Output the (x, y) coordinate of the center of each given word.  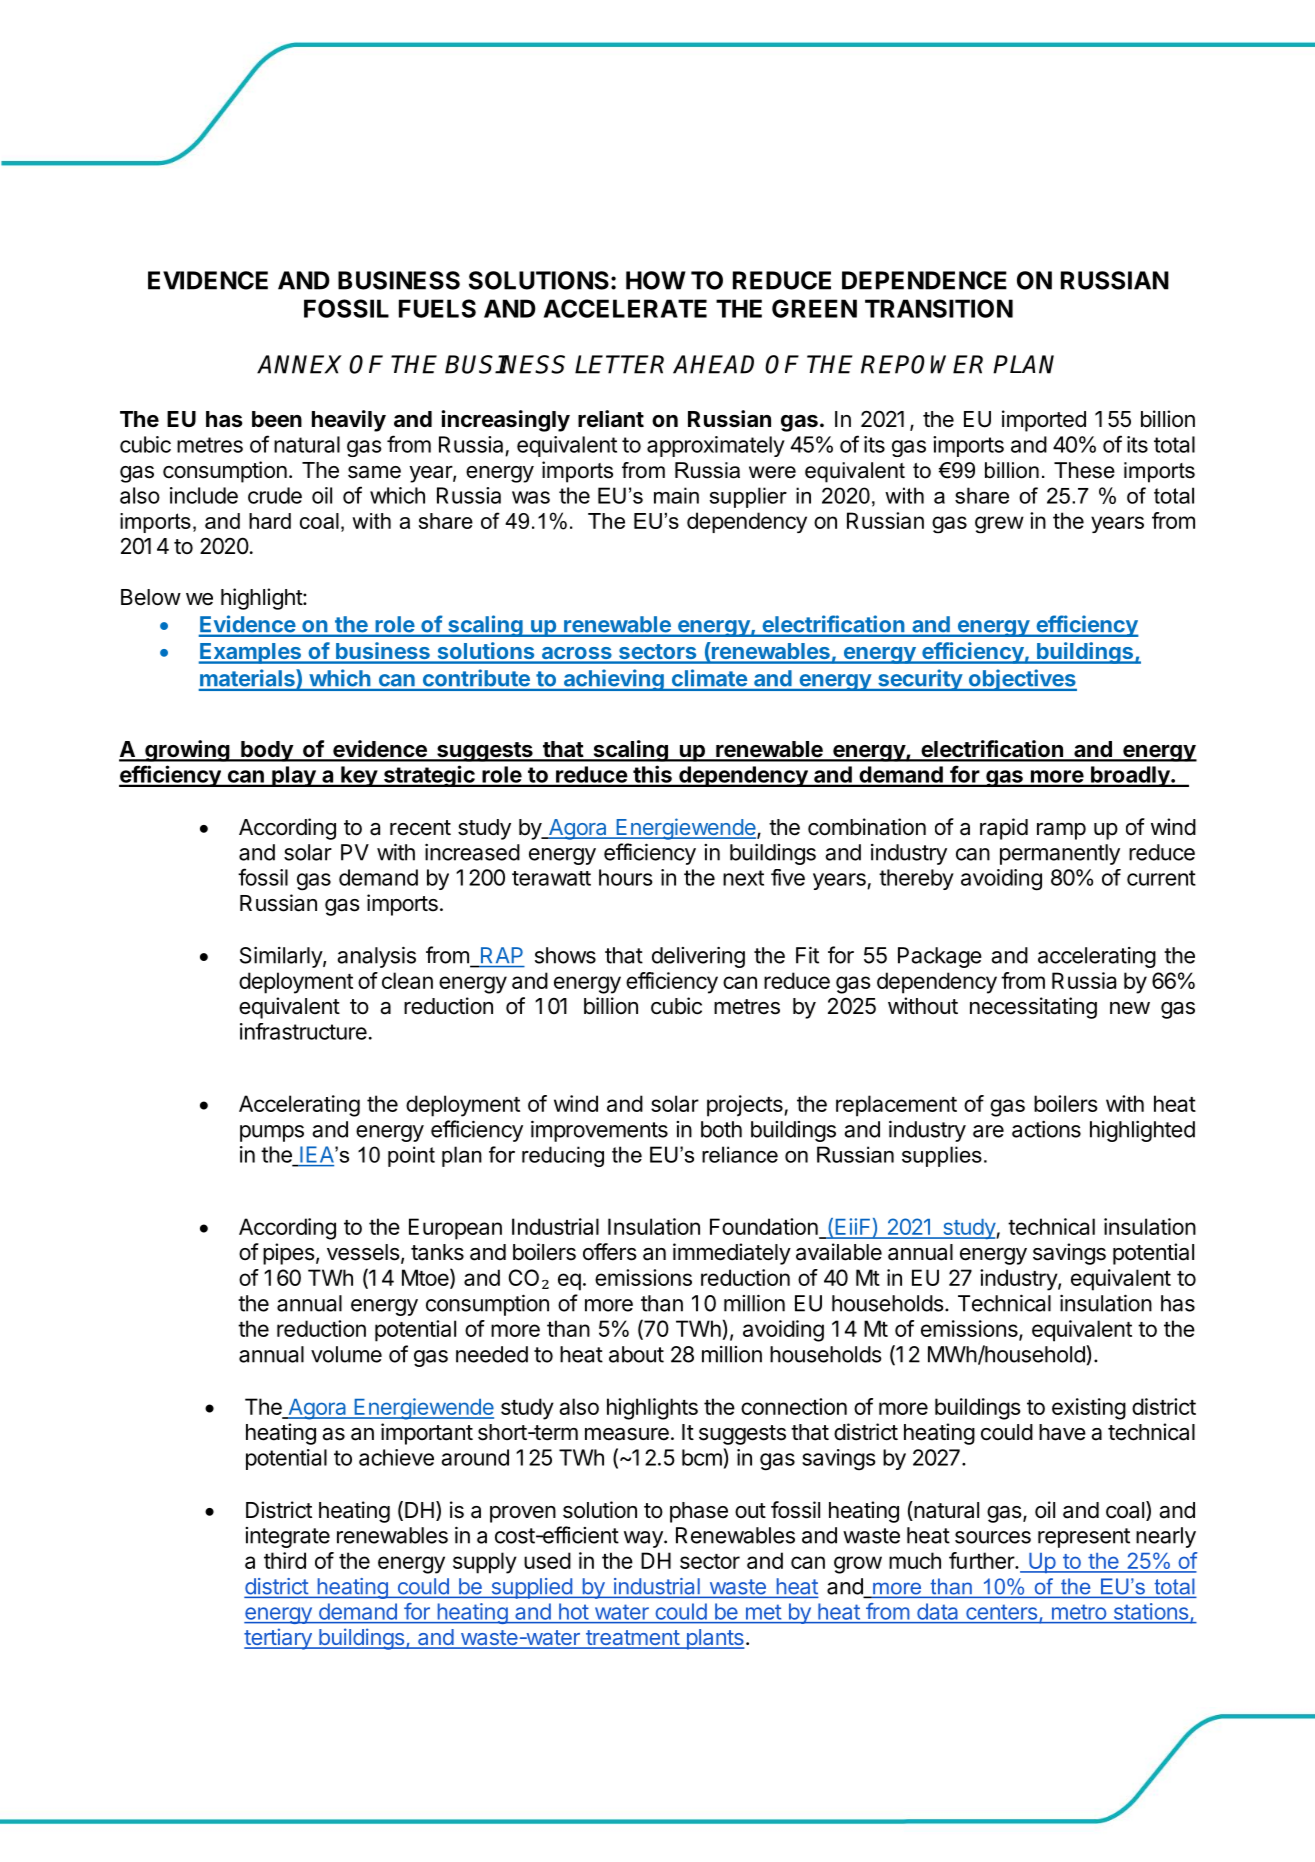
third (285, 1560)
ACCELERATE (625, 308)
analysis (376, 957)
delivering (698, 957)
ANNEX (299, 364)
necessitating (1033, 1008)
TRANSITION (939, 308)
